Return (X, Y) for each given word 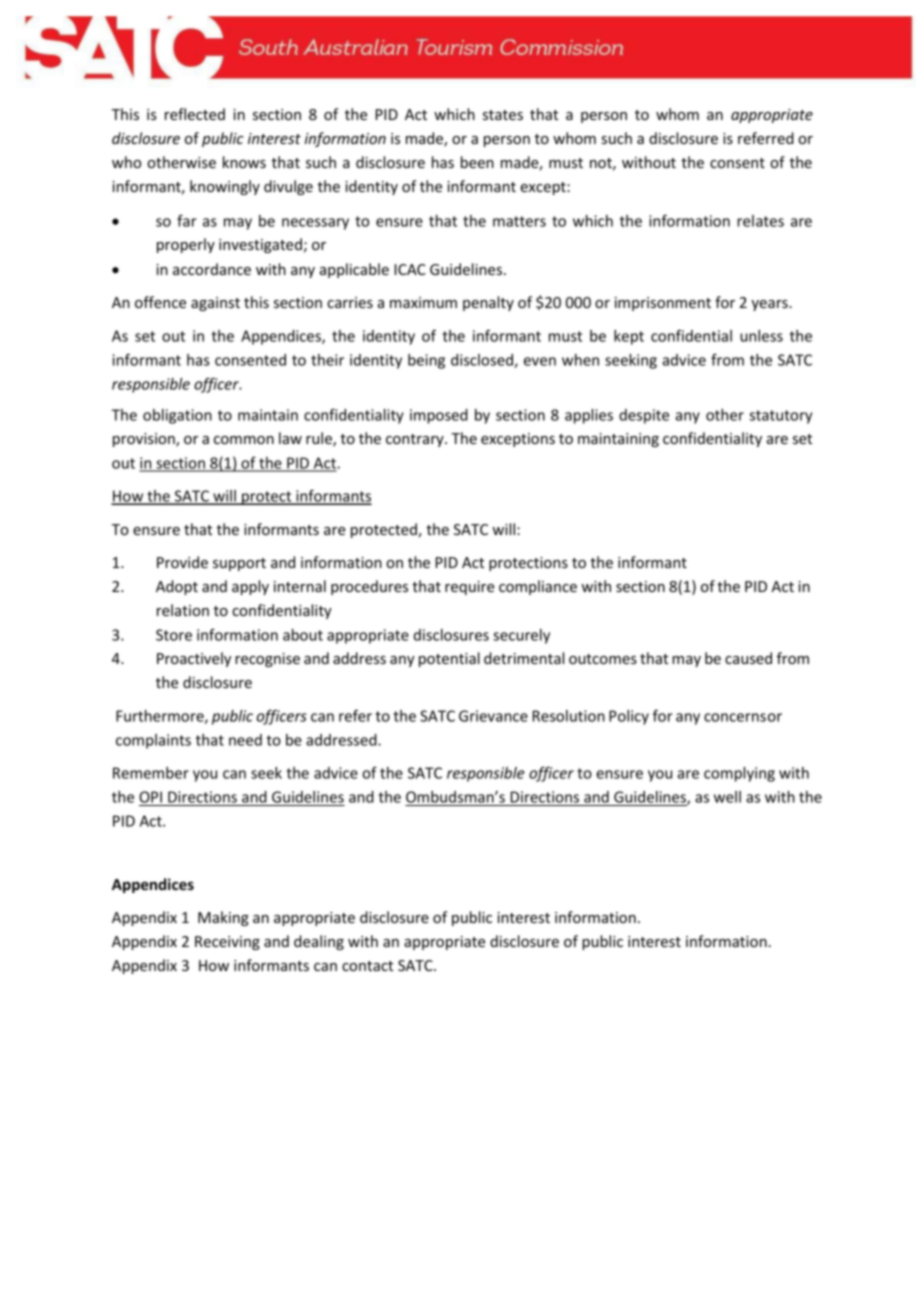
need (245, 740)
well (727, 797)
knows (244, 162)
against (215, 304)
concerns (735, 717)
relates (760, 221)
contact (367, 966)
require (469, 588)
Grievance (493, 716)
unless (761, 336)
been (477, 162)
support (239, 564)
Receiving (227, 943)
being (426, 361)
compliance (538, 587)
